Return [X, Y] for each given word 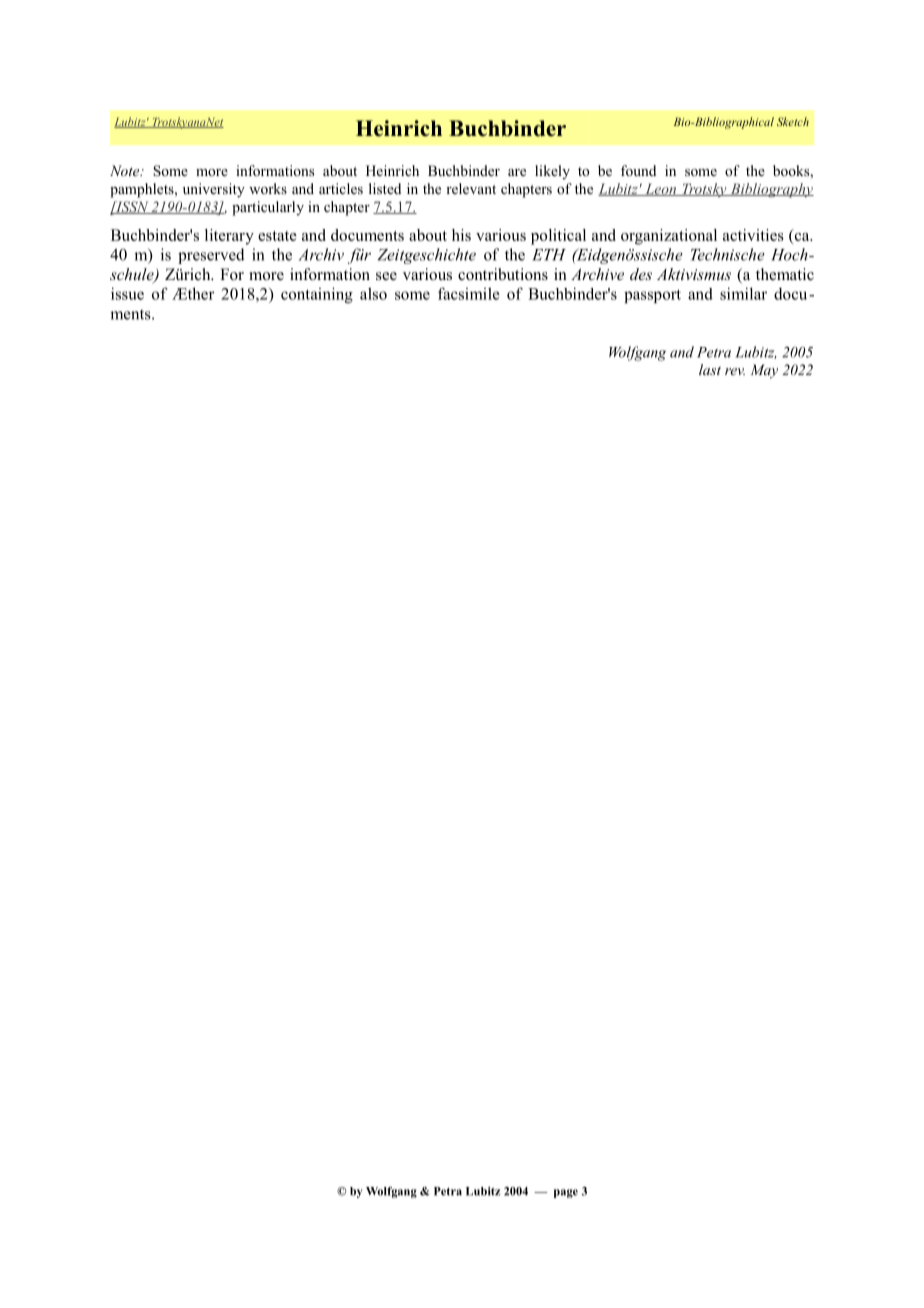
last [710, 369]
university [214, 190]
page [566, 1193]
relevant [471, 188]
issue [127, 293]
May [764, 371]
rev [735, 371]
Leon [661, 189]
